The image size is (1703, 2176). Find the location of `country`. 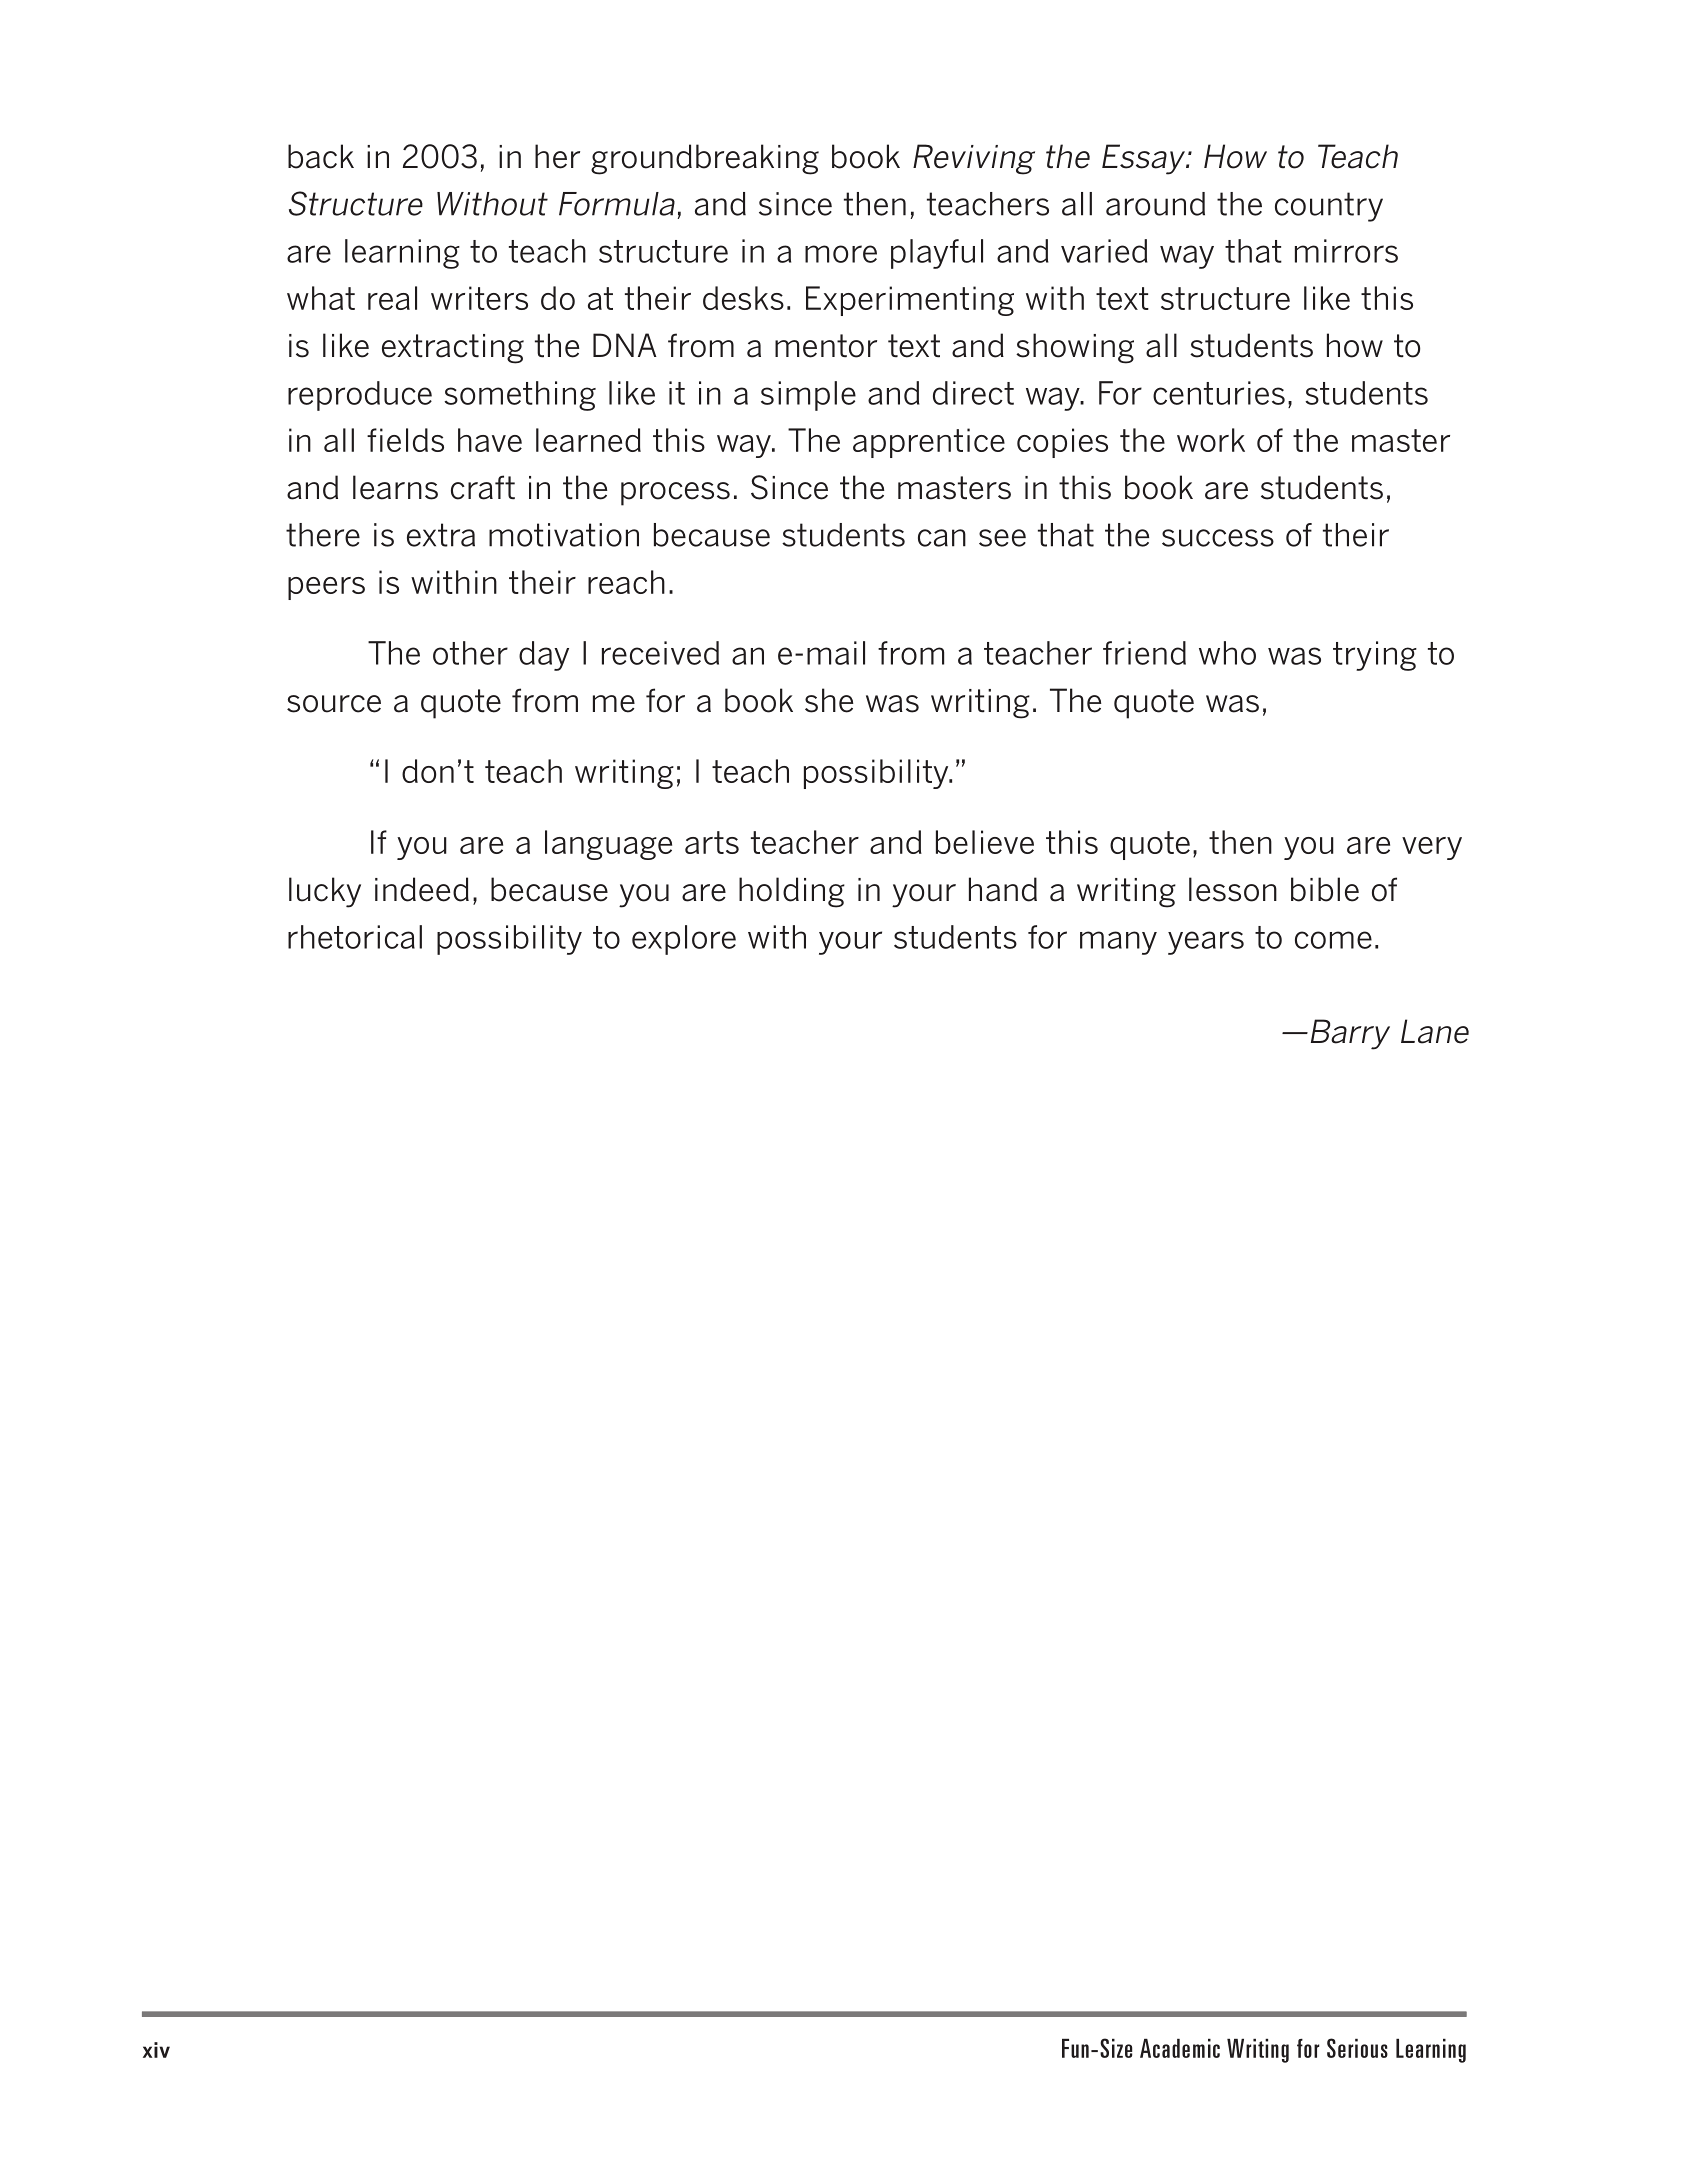

country is located at coordinates (1329, 207).
